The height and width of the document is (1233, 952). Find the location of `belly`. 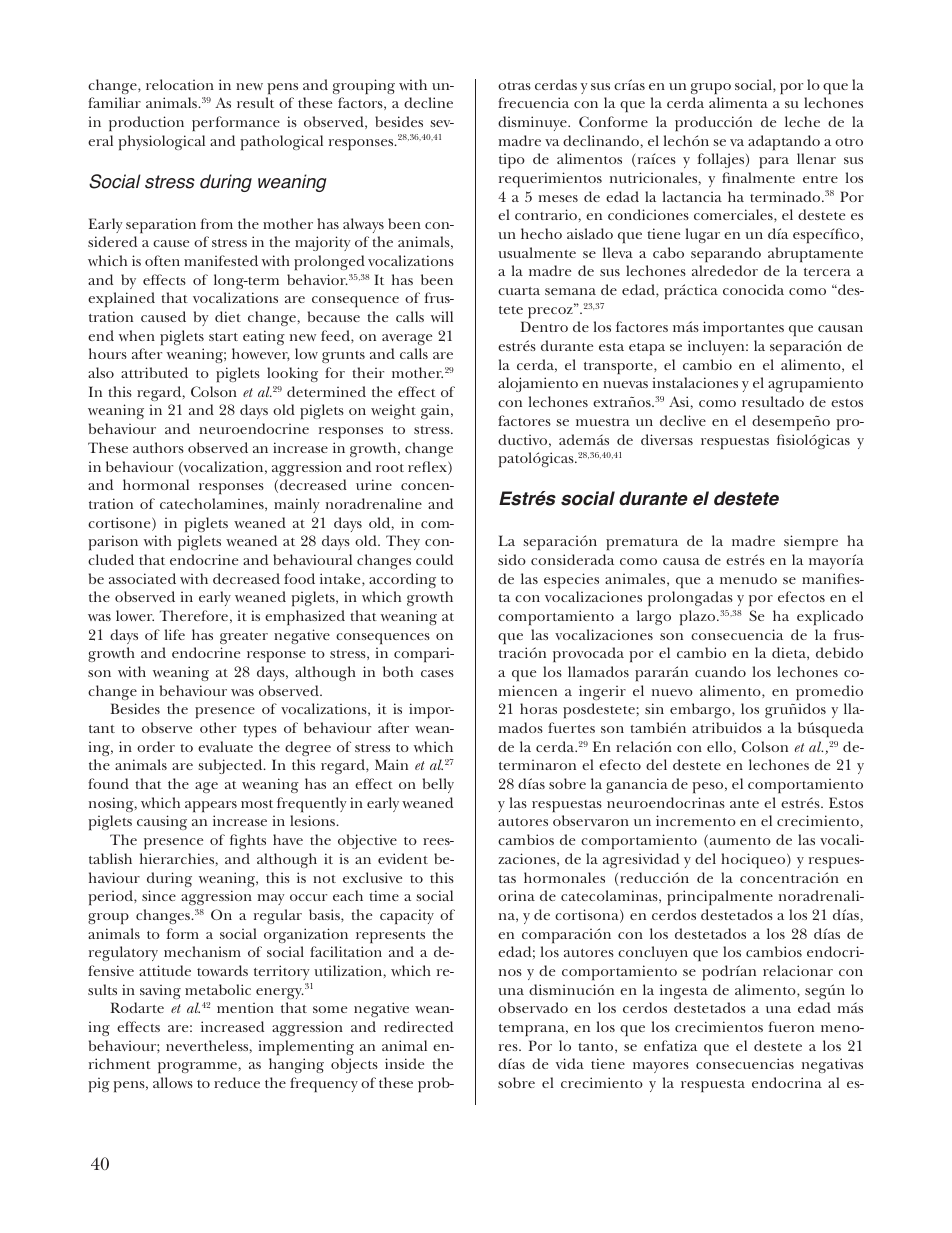

belly is located at coordinates (438, 785).
